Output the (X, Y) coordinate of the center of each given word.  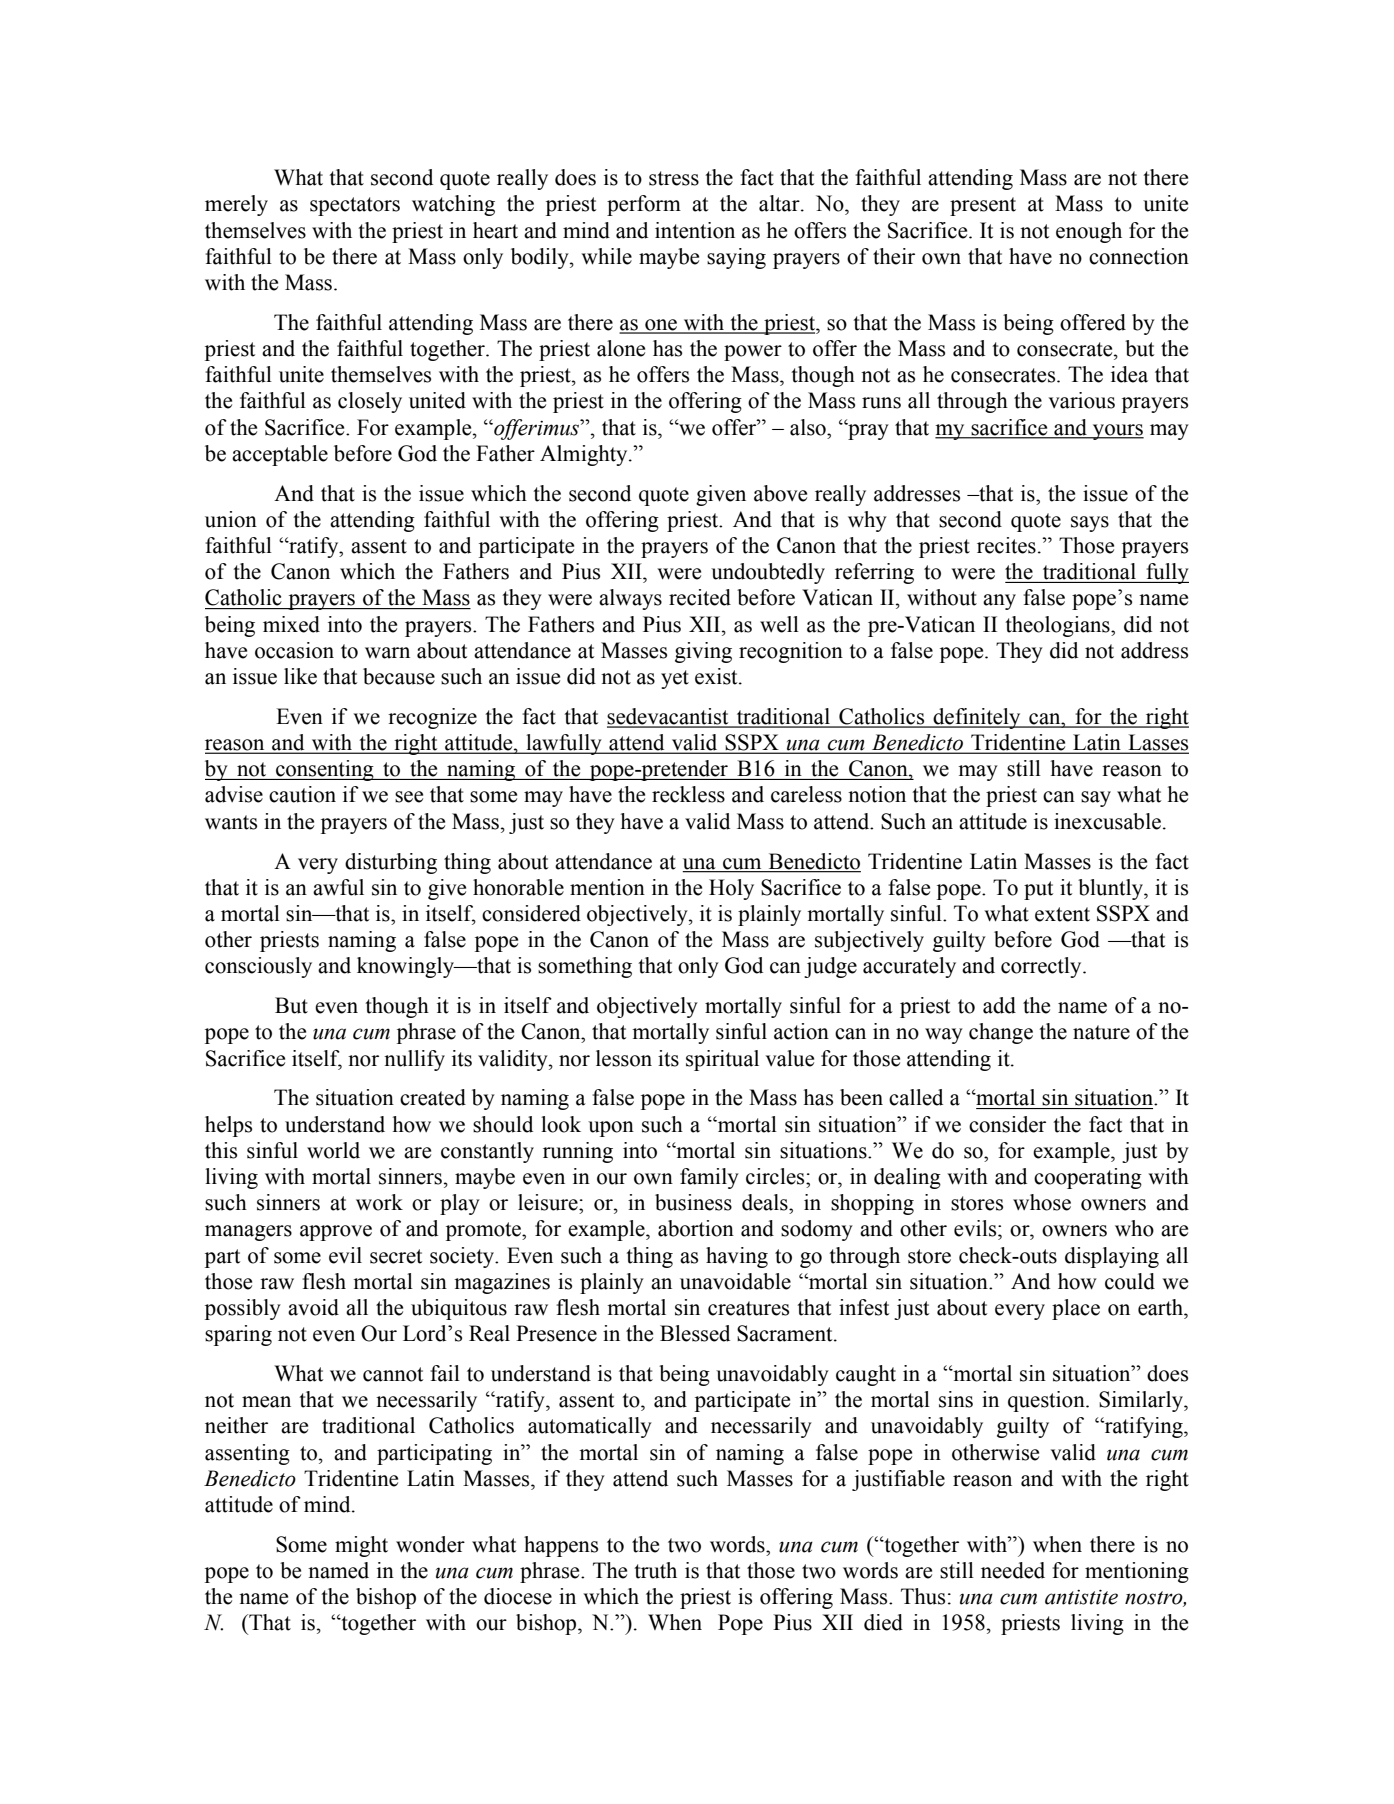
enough (1089, 232)
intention (695, 230)
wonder (430, 1544)
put (1038, 890)
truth (655, 1570)
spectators (355, 206)
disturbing (391, 863)
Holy (731, 889)
